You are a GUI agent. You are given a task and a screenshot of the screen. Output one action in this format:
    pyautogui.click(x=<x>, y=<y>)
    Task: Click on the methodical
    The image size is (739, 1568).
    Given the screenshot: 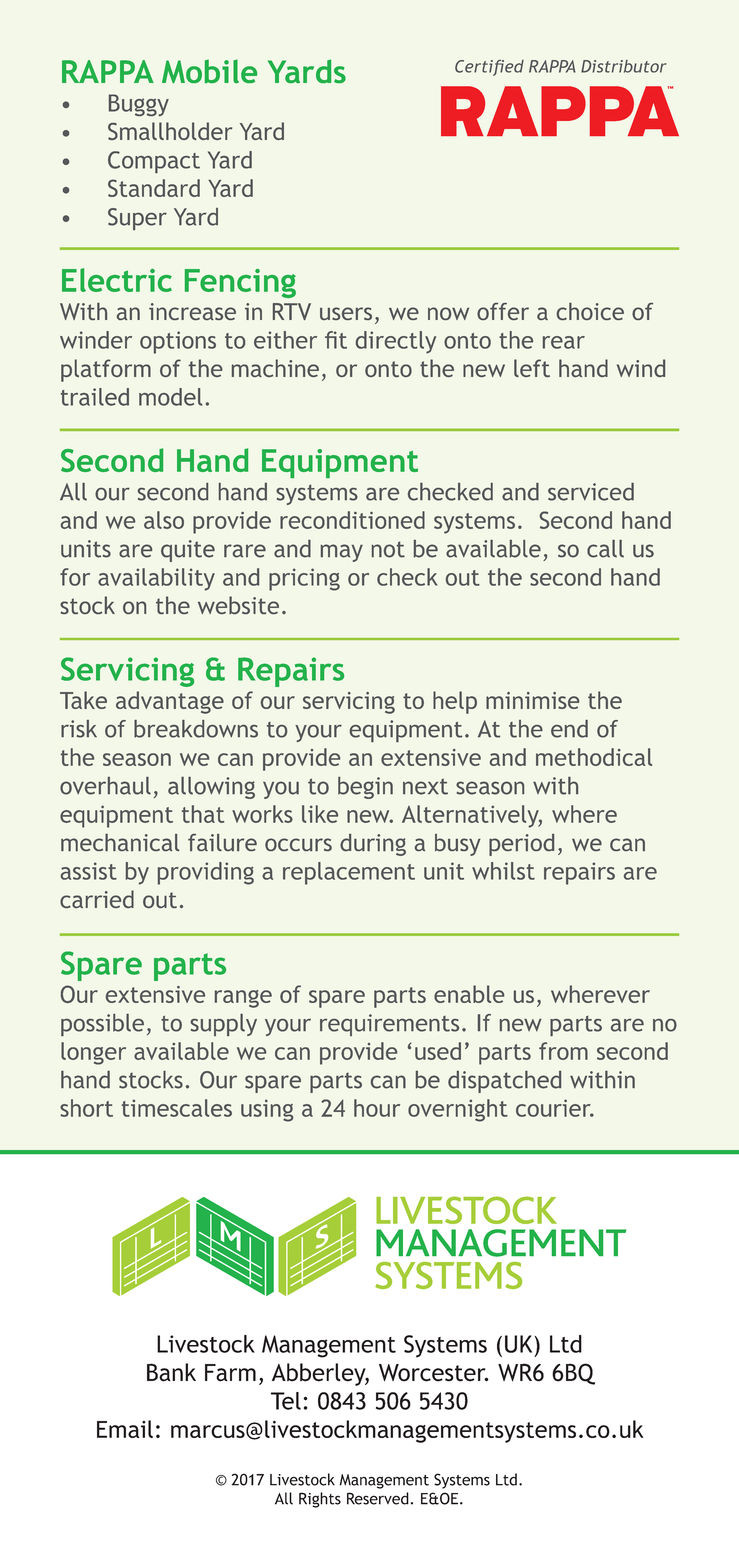 What is the action you would take?
    pyautogui.click(x=594, y=757)
